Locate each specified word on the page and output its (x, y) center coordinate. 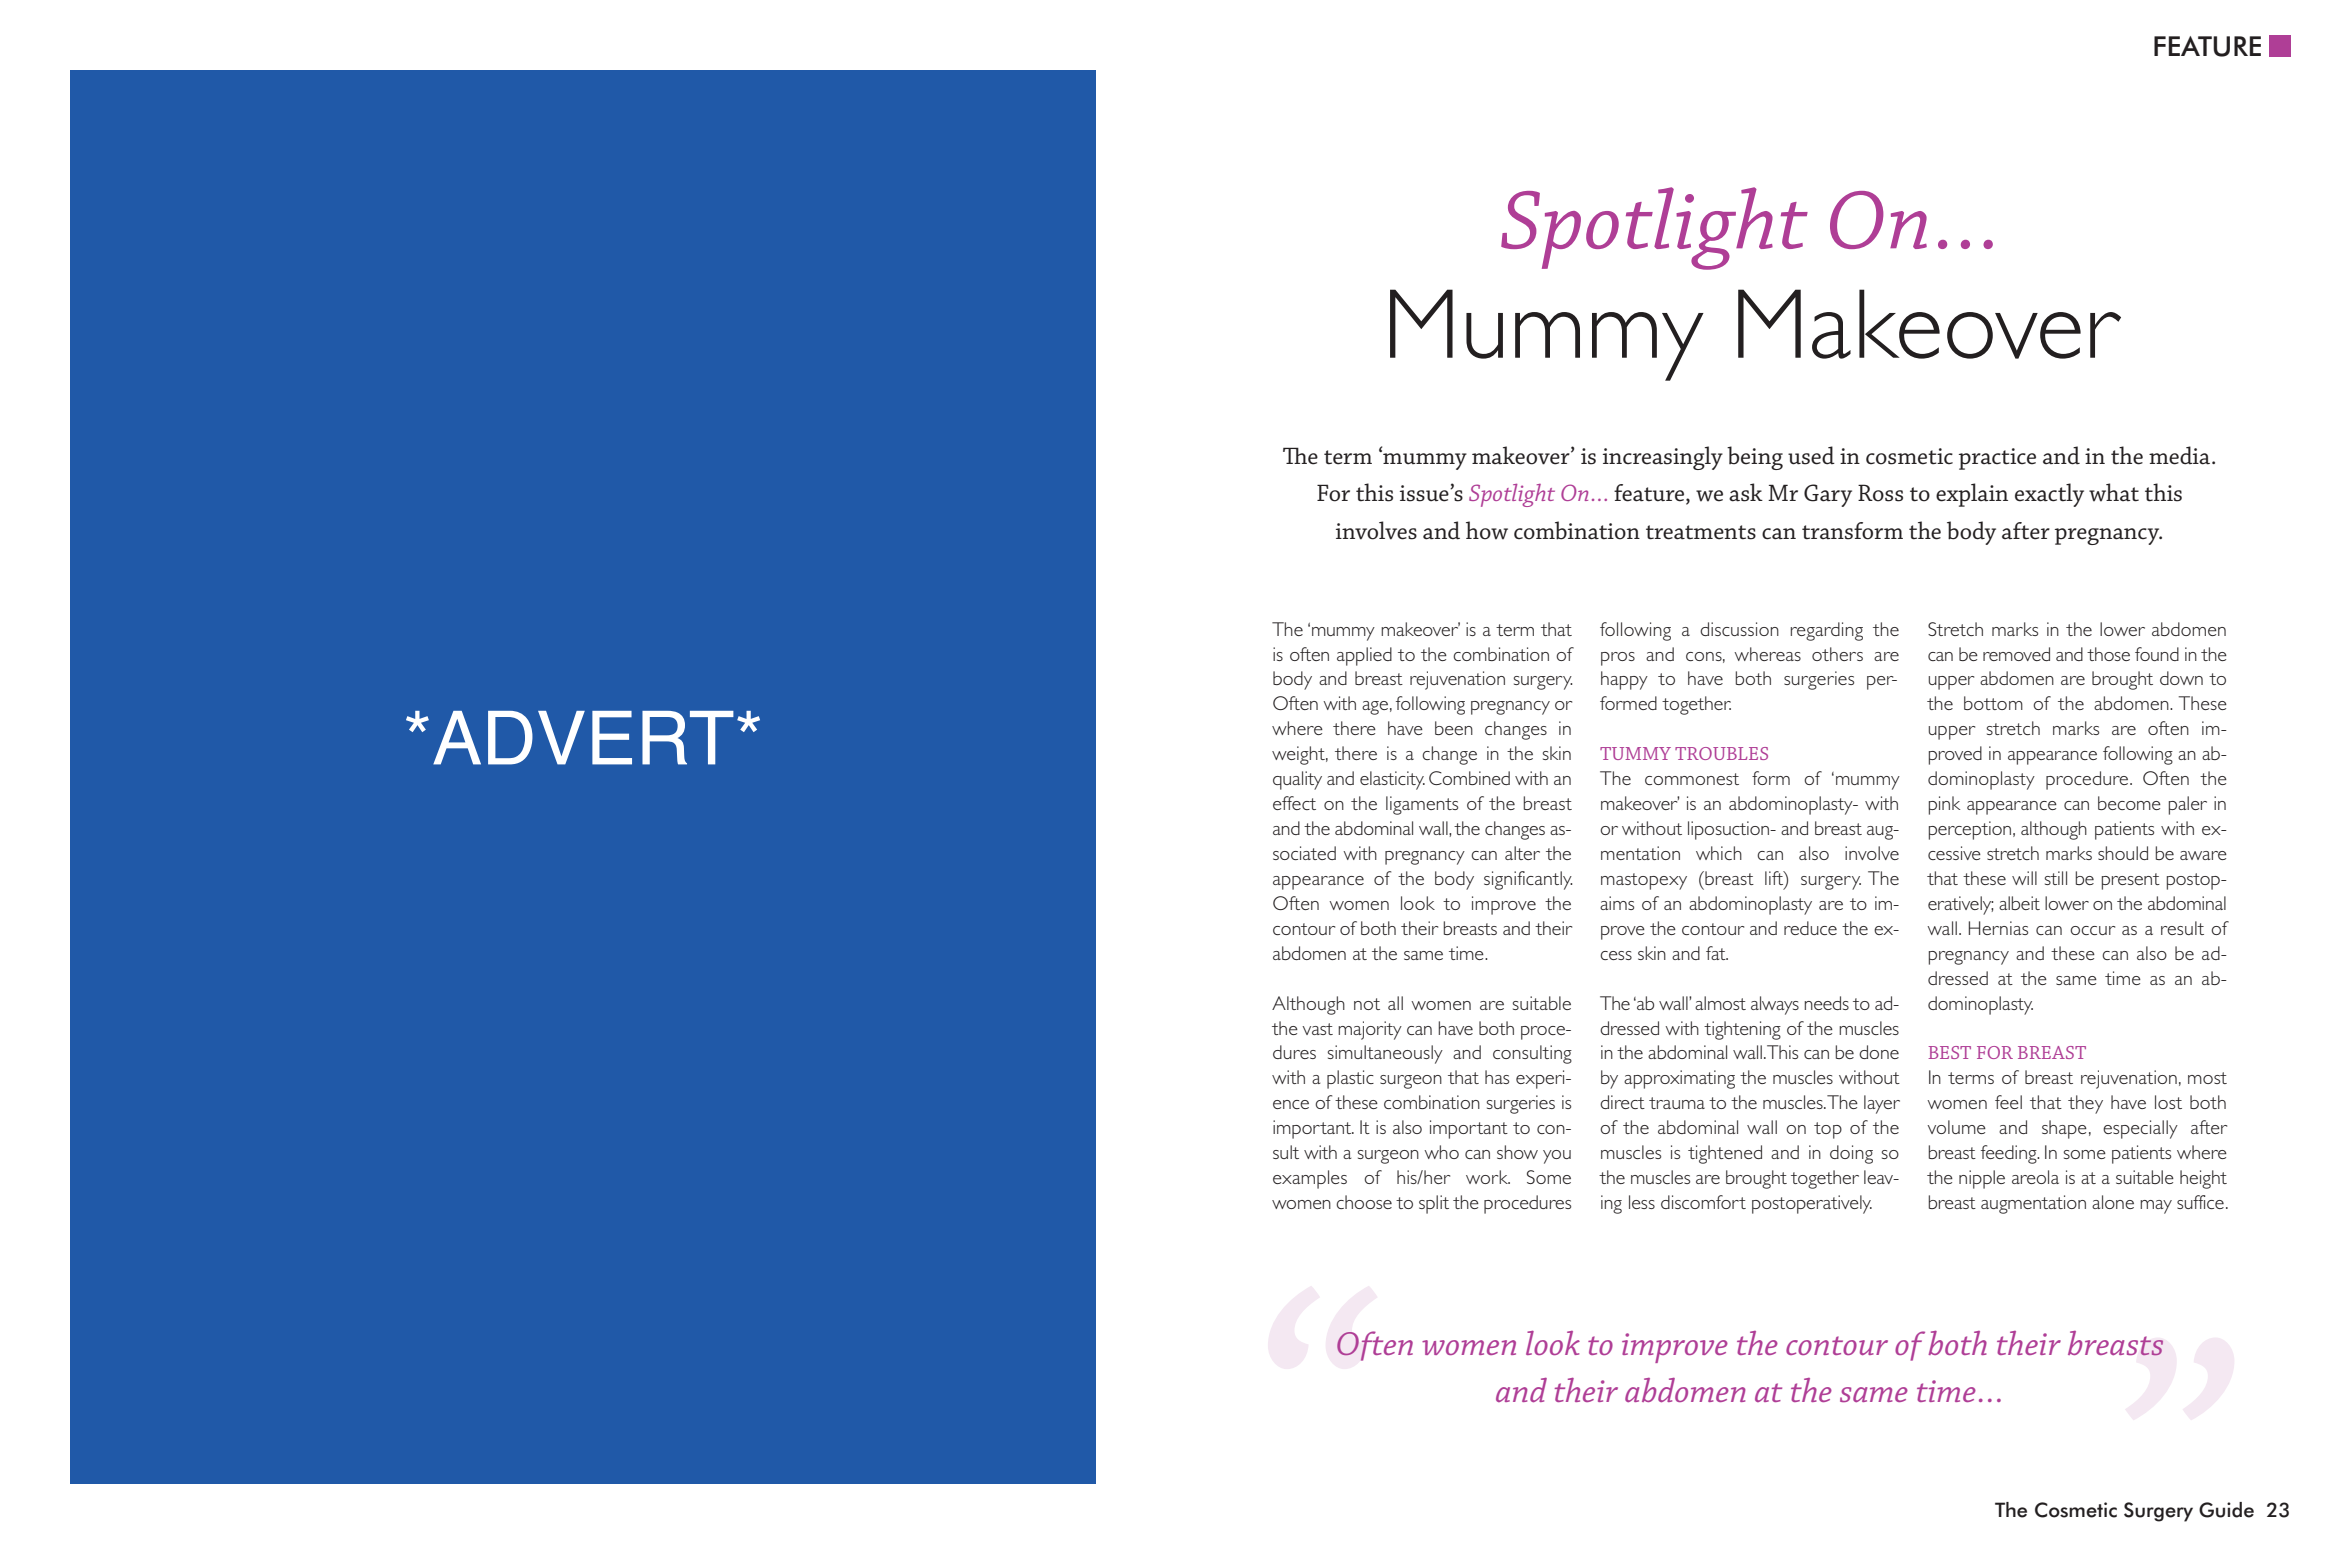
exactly (2049, 495)
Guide (2226, 1510)
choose (1364, 1202)
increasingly (1663, 458)
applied (1364, 656)
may (2156, 1207)
